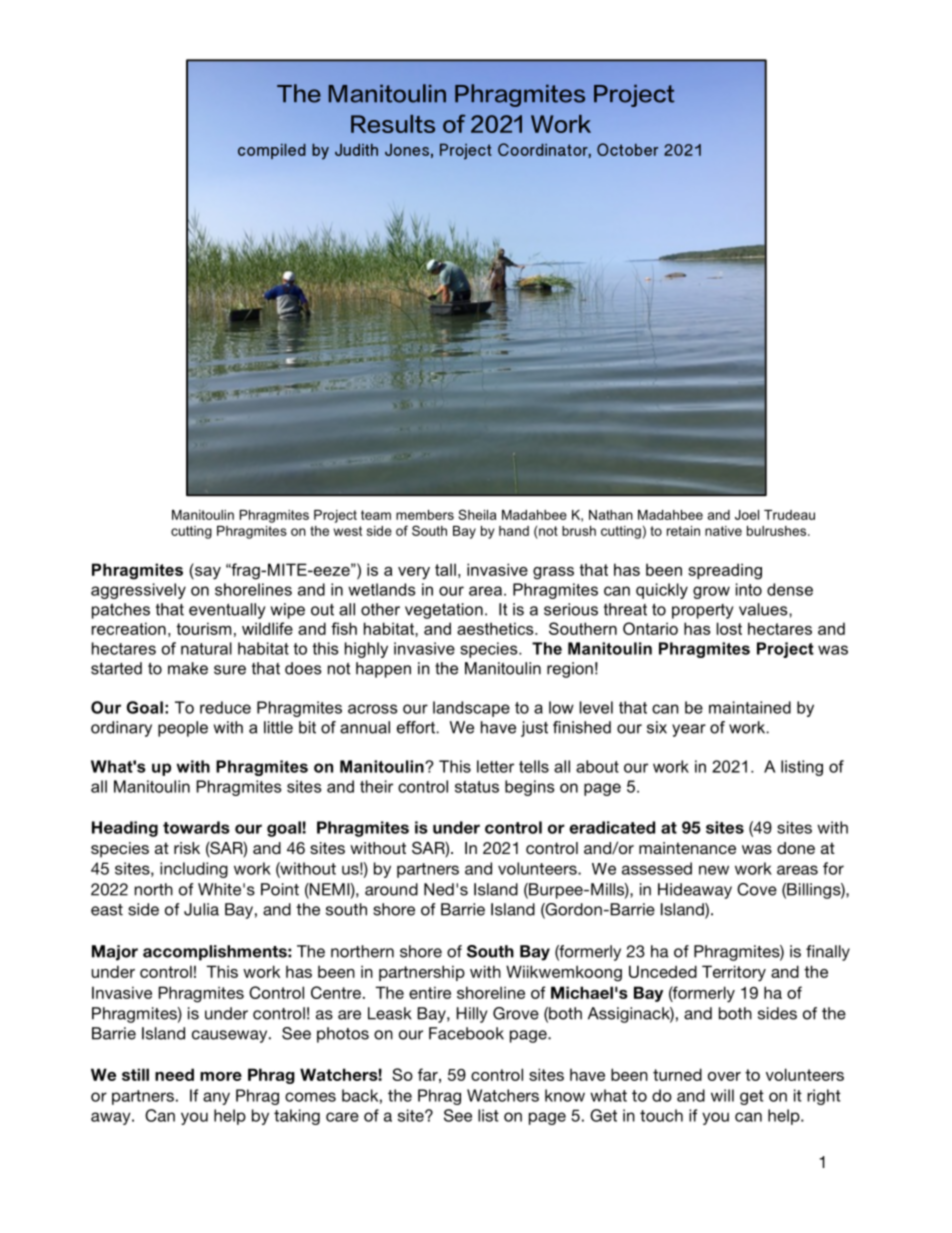 This document has height=1233, width=952. I want to click on lost, so click(729, 628).
